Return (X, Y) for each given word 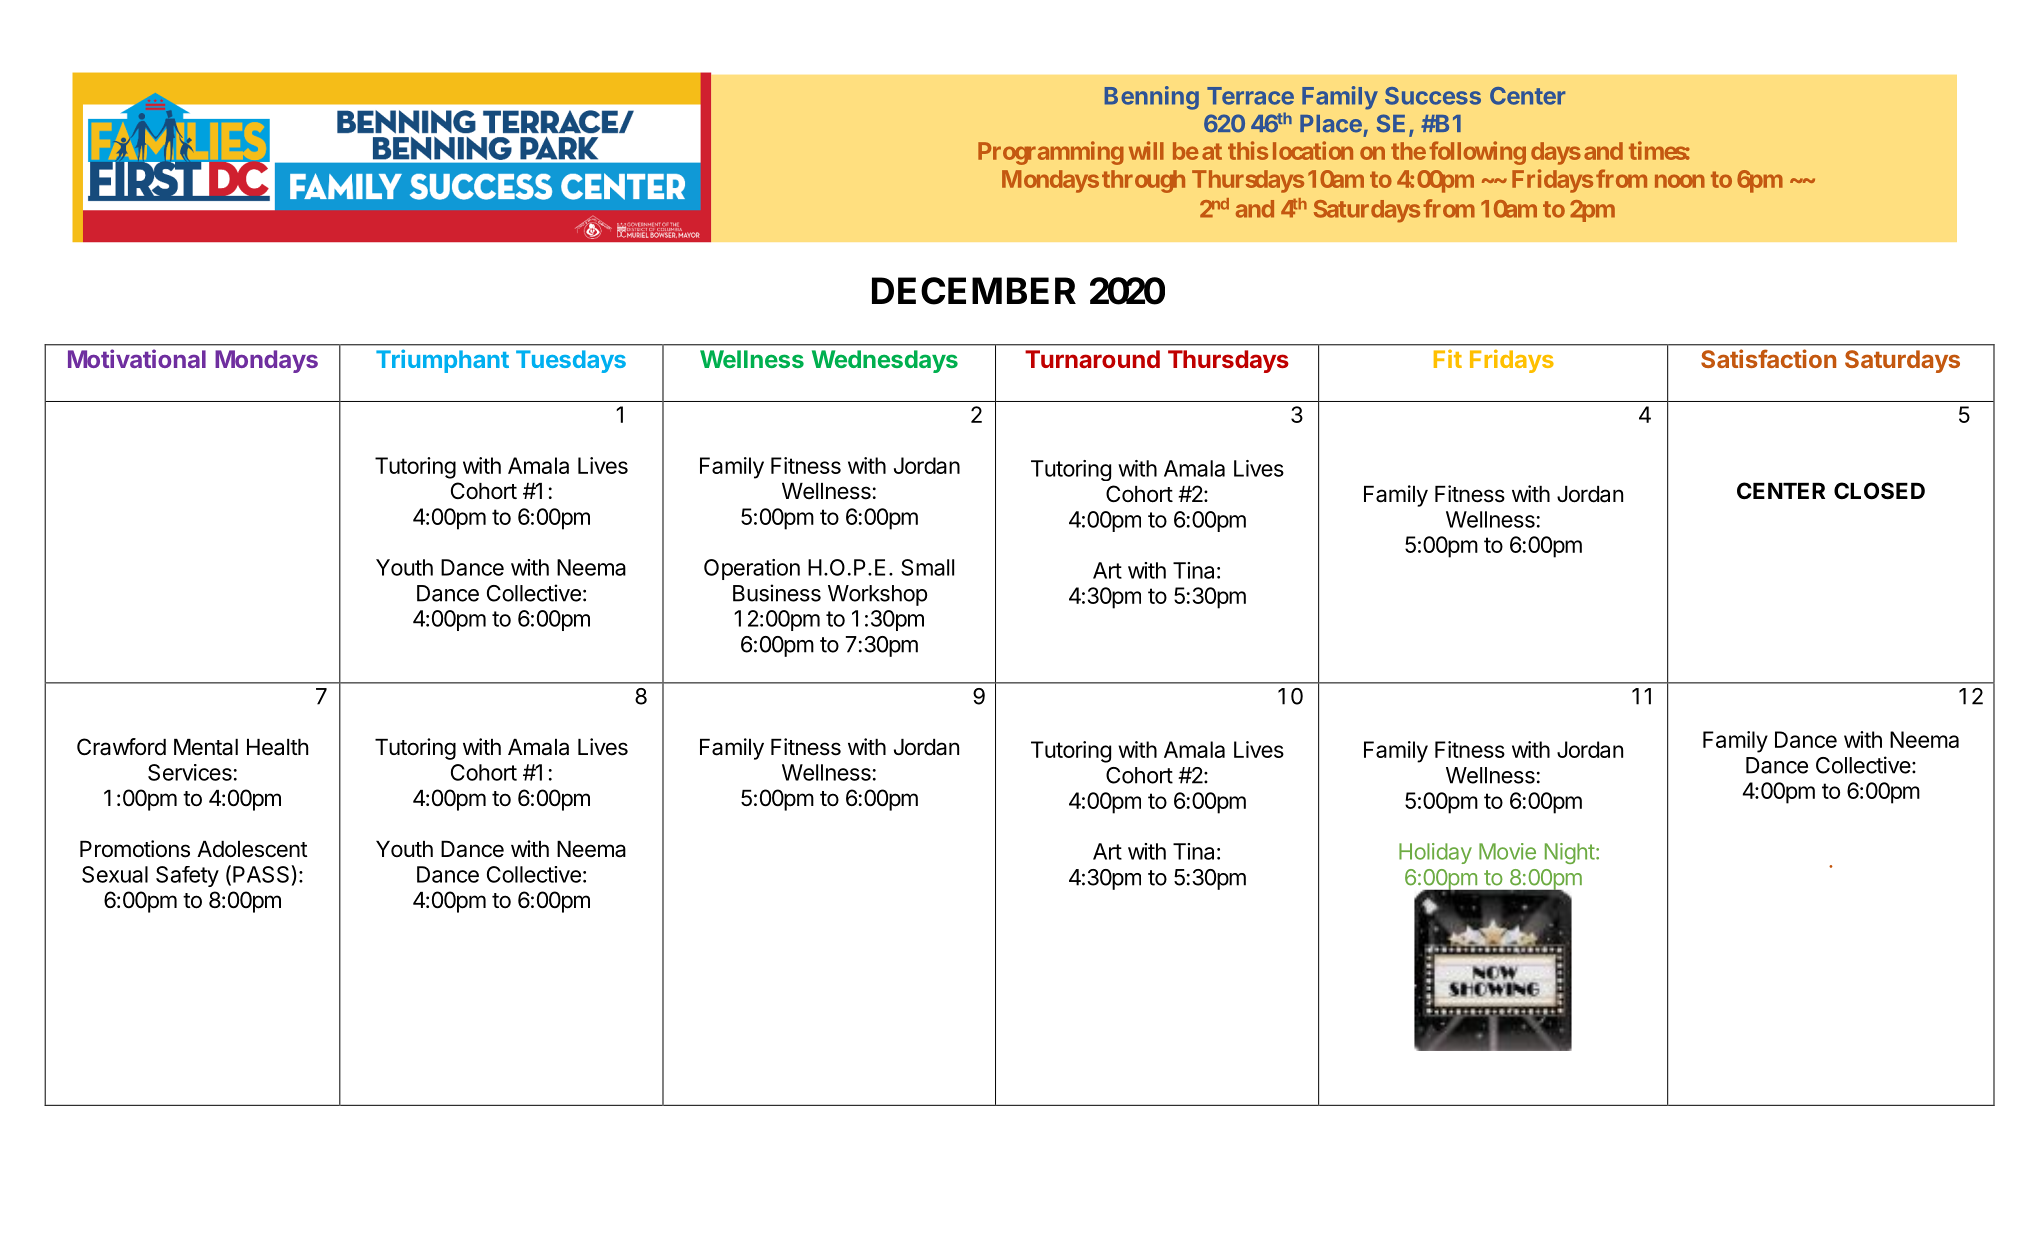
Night (1570, 853)
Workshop (877, 595)
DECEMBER (974, 291)
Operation (752, 569)
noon (1680, 181)
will (1146, 150)
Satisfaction (1768, 358)
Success (1433, 96)
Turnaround (1092, 359)
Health (277, 747)
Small (927, 567)
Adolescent (252, 849)
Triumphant (442, 361)
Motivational (137, 358)
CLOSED (1879, 491)
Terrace (1250, 96)
